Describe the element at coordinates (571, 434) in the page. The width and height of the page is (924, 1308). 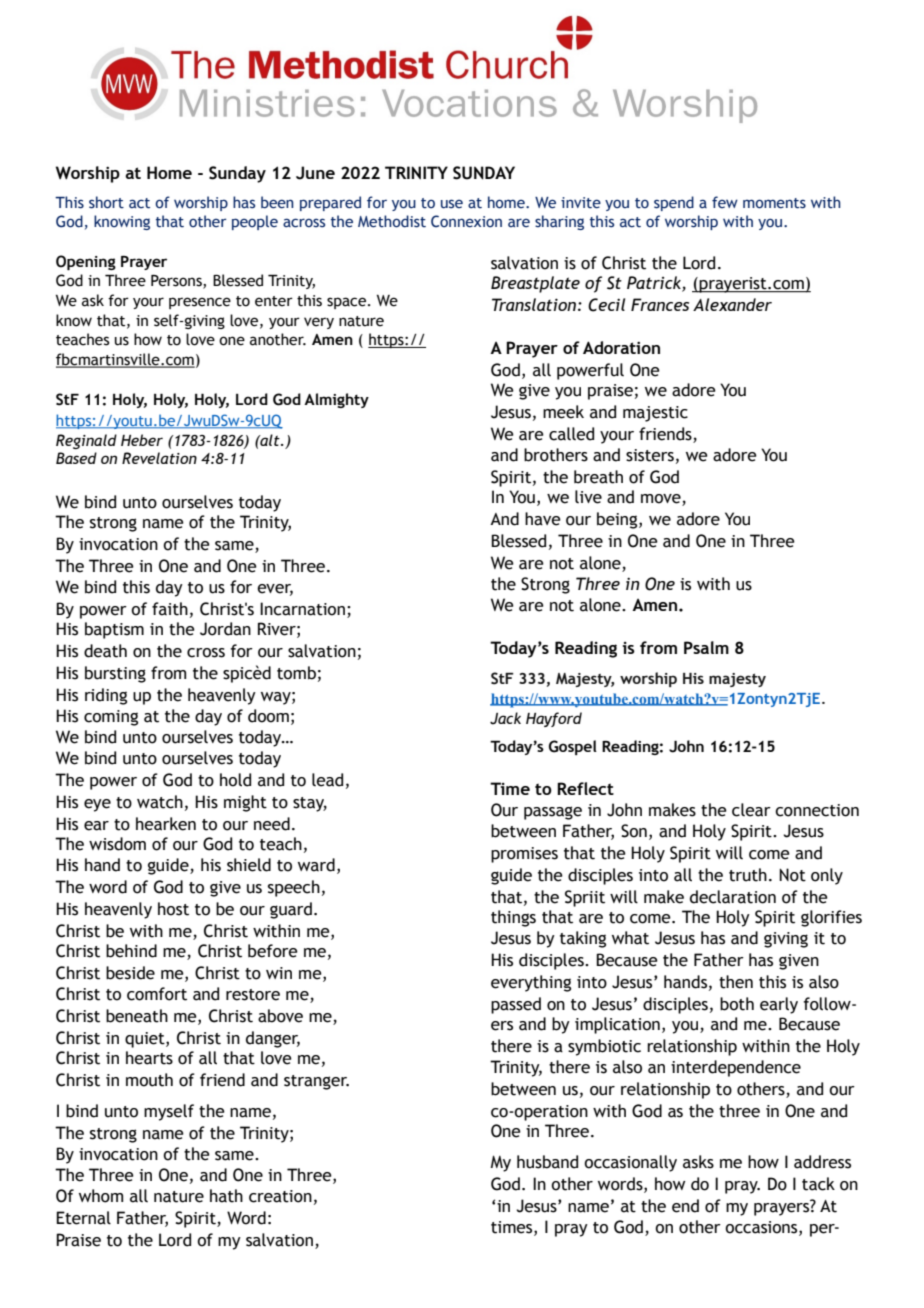
I see `called` at that location.
